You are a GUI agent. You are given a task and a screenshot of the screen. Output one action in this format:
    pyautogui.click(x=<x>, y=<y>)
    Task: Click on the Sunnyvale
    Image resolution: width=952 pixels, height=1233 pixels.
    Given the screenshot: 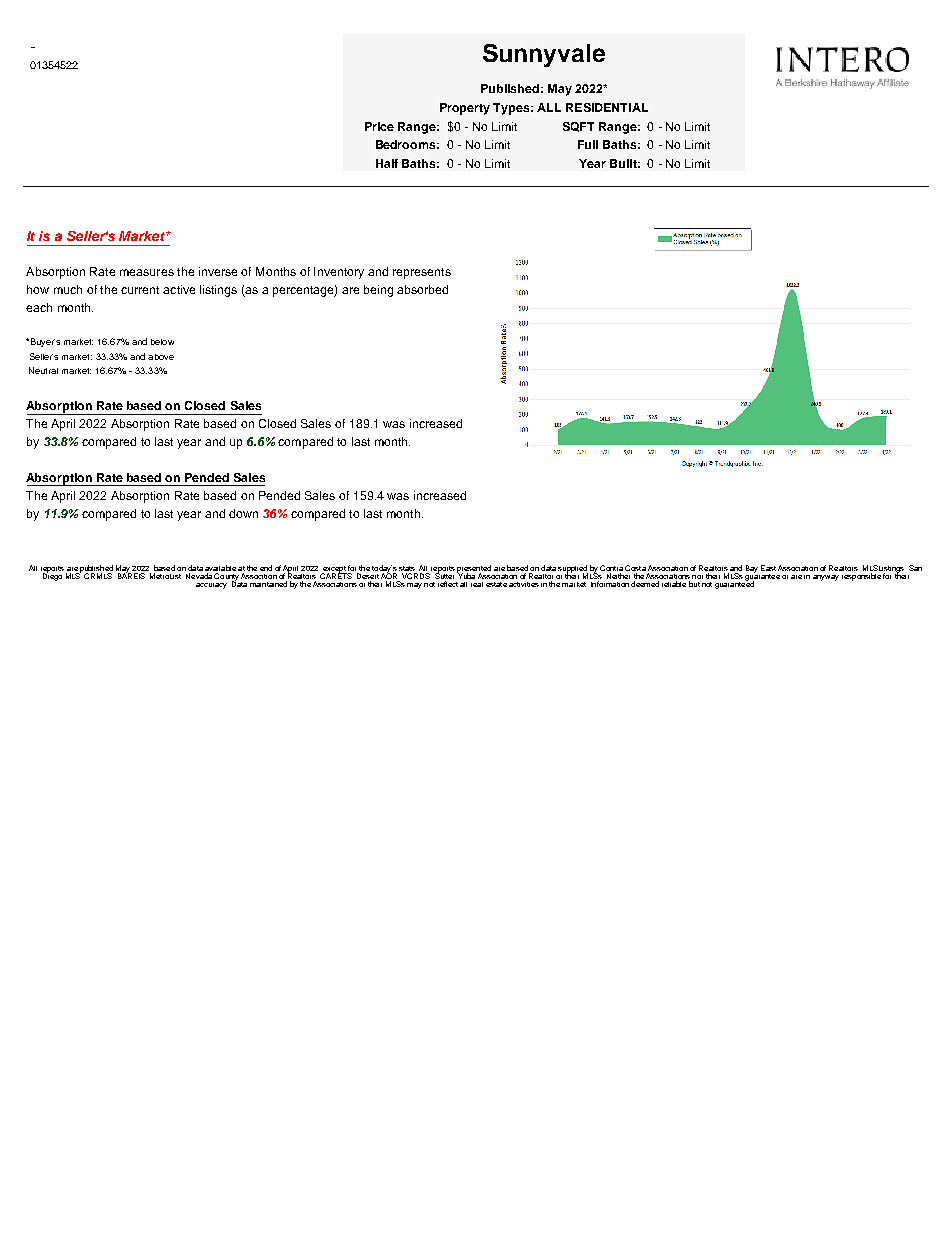 What is the action you would take?
    pyautogui.click(x=544, y=55)
